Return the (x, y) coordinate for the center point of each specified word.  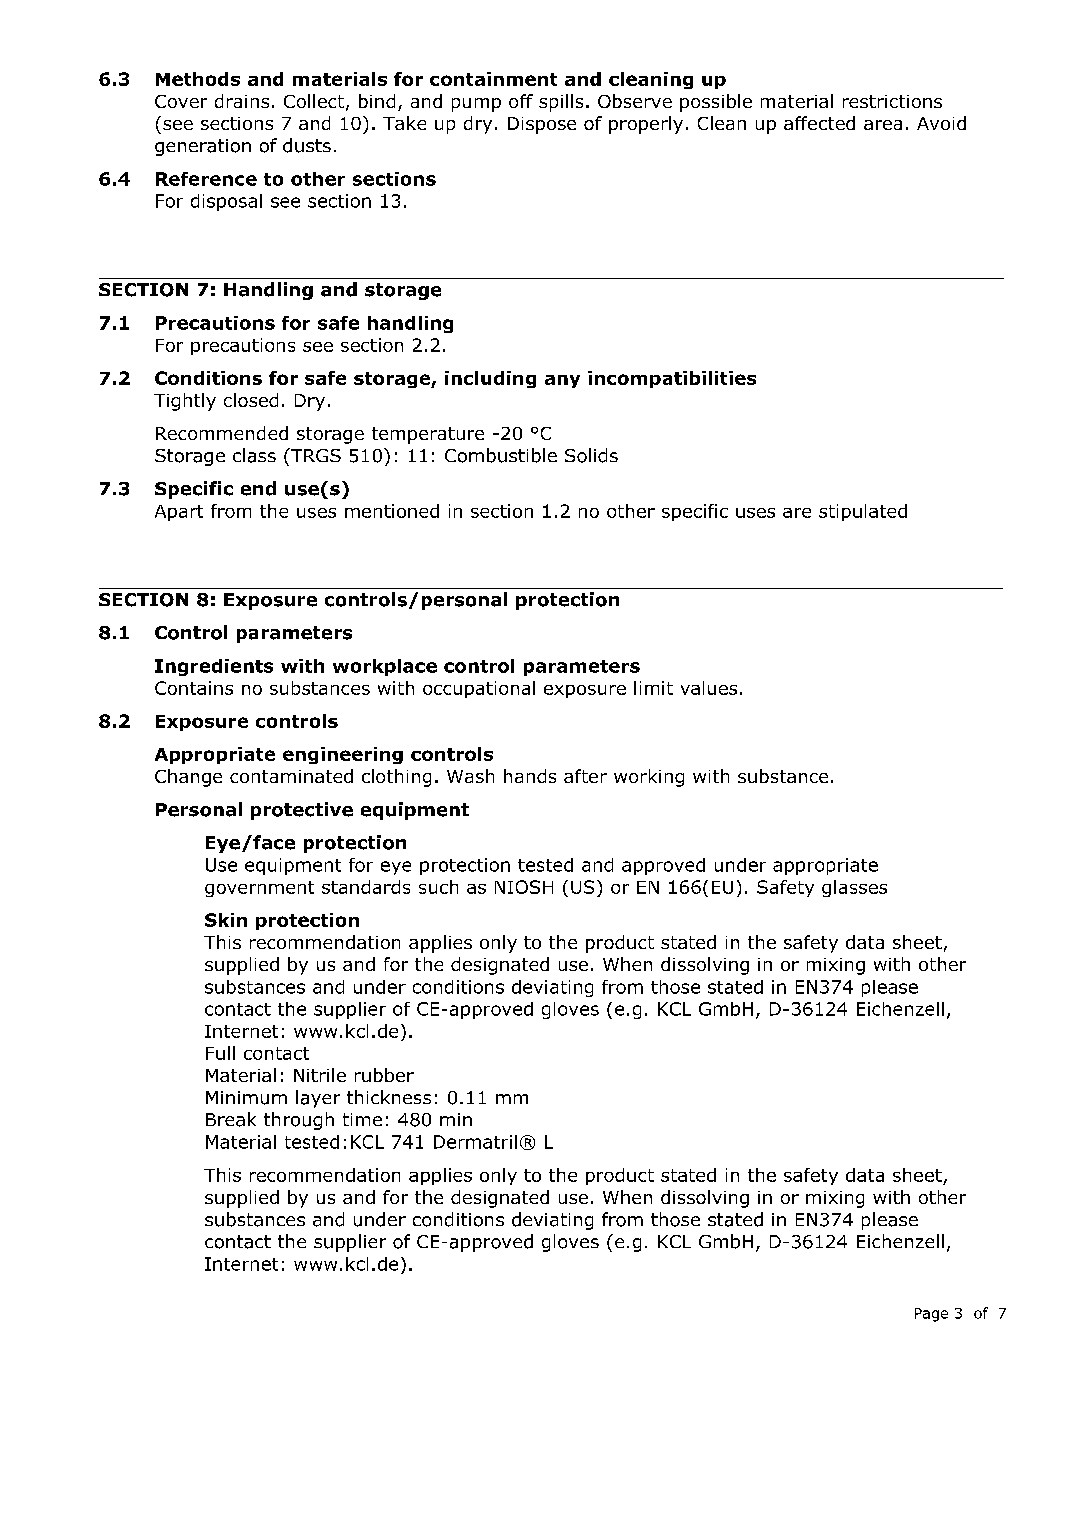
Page (931, 1315)
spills (561, 103)
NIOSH (524, 887)
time (362, 1119)
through (299, 1121)
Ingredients (214, 667)
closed (251, 400)
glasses (854, 888)
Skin (226, 920)
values (709, 688)
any (562, 381)
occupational (479, 689)
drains (242, 101)
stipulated (863, 512)
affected (819, 123)
